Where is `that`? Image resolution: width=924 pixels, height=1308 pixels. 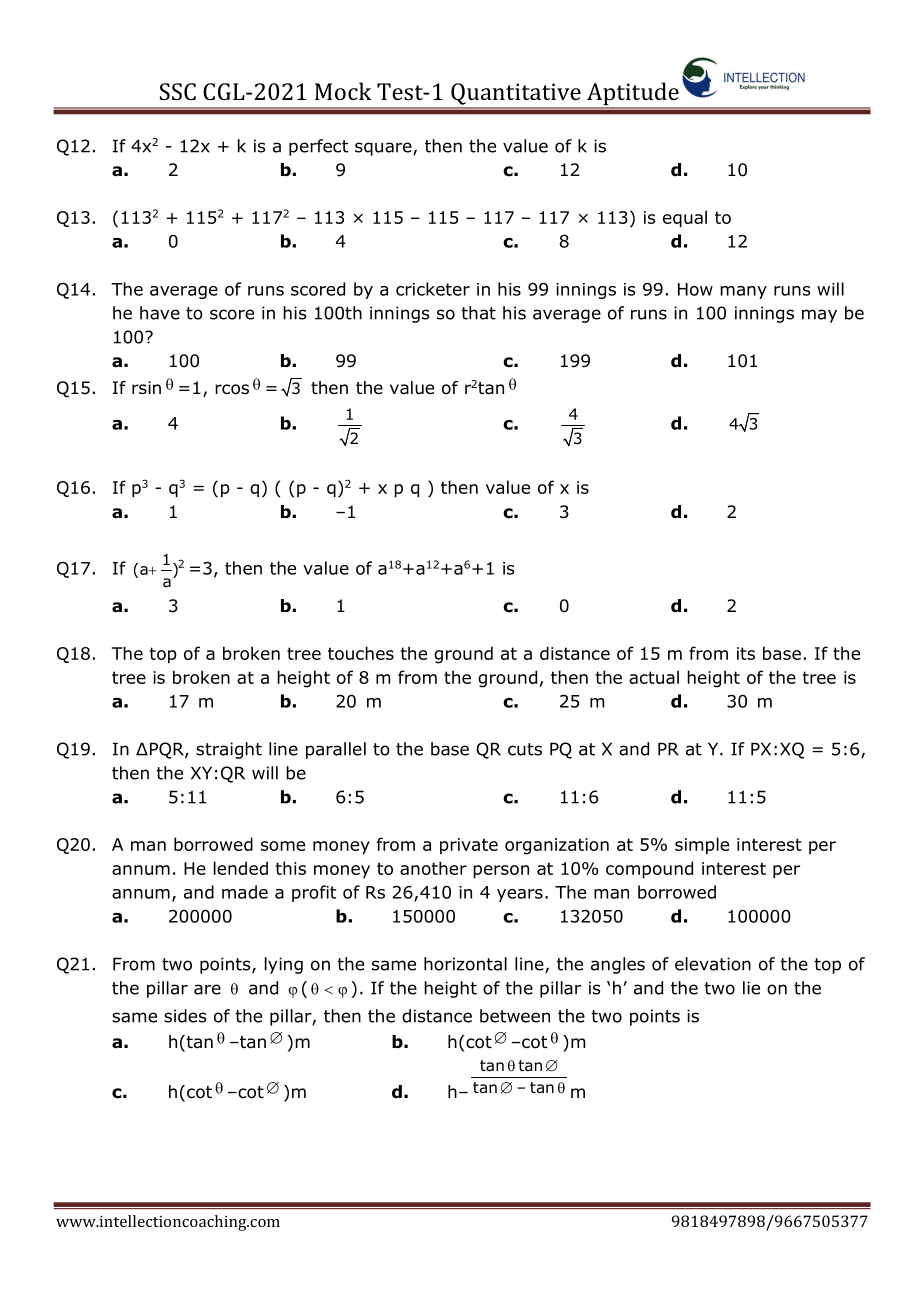 that is located at coordinates (478, 313).
